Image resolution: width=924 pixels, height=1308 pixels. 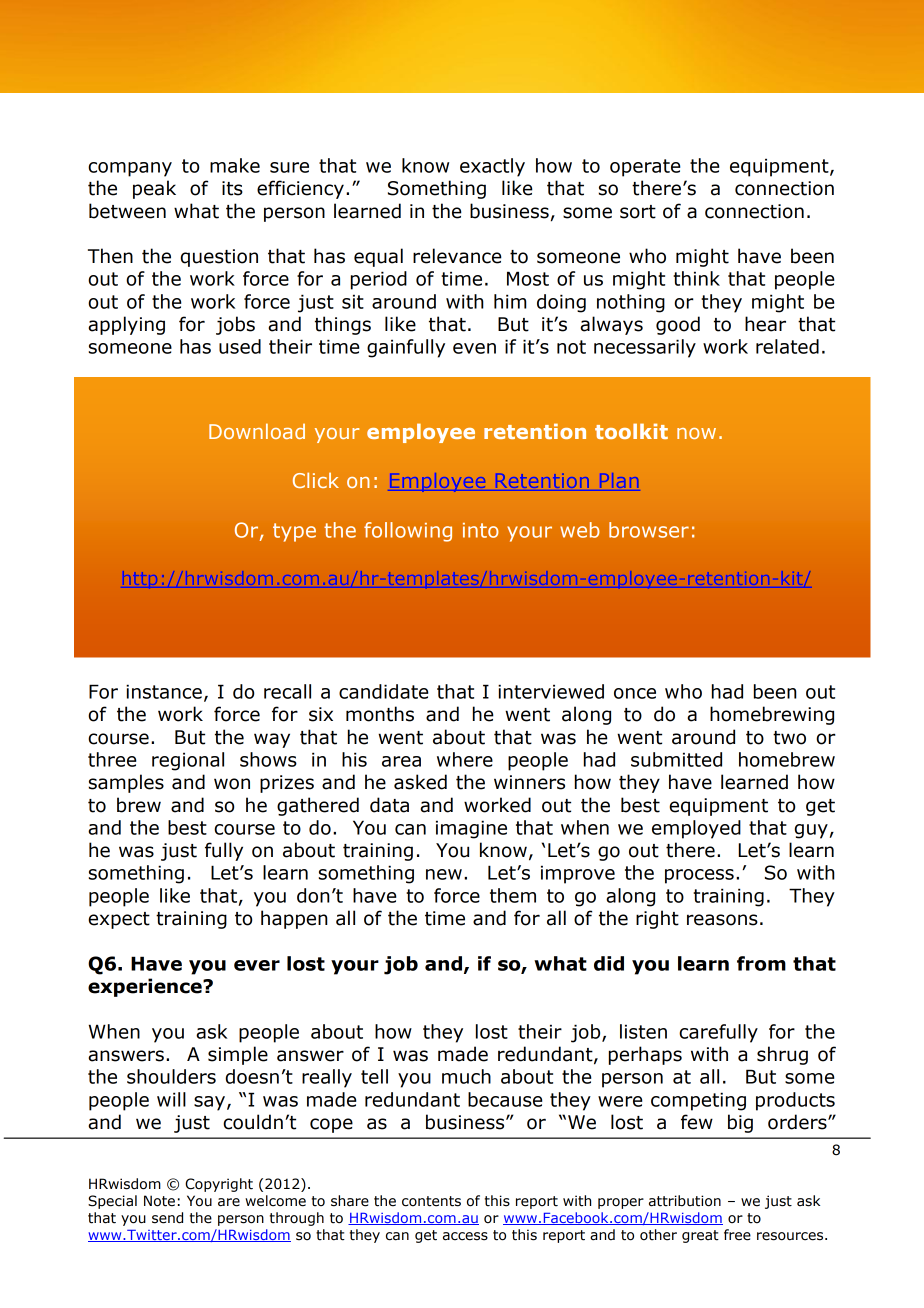 What do you see at coordinates (649, 530) in the page?
I see `browser` at bounding box center [649, 530].
